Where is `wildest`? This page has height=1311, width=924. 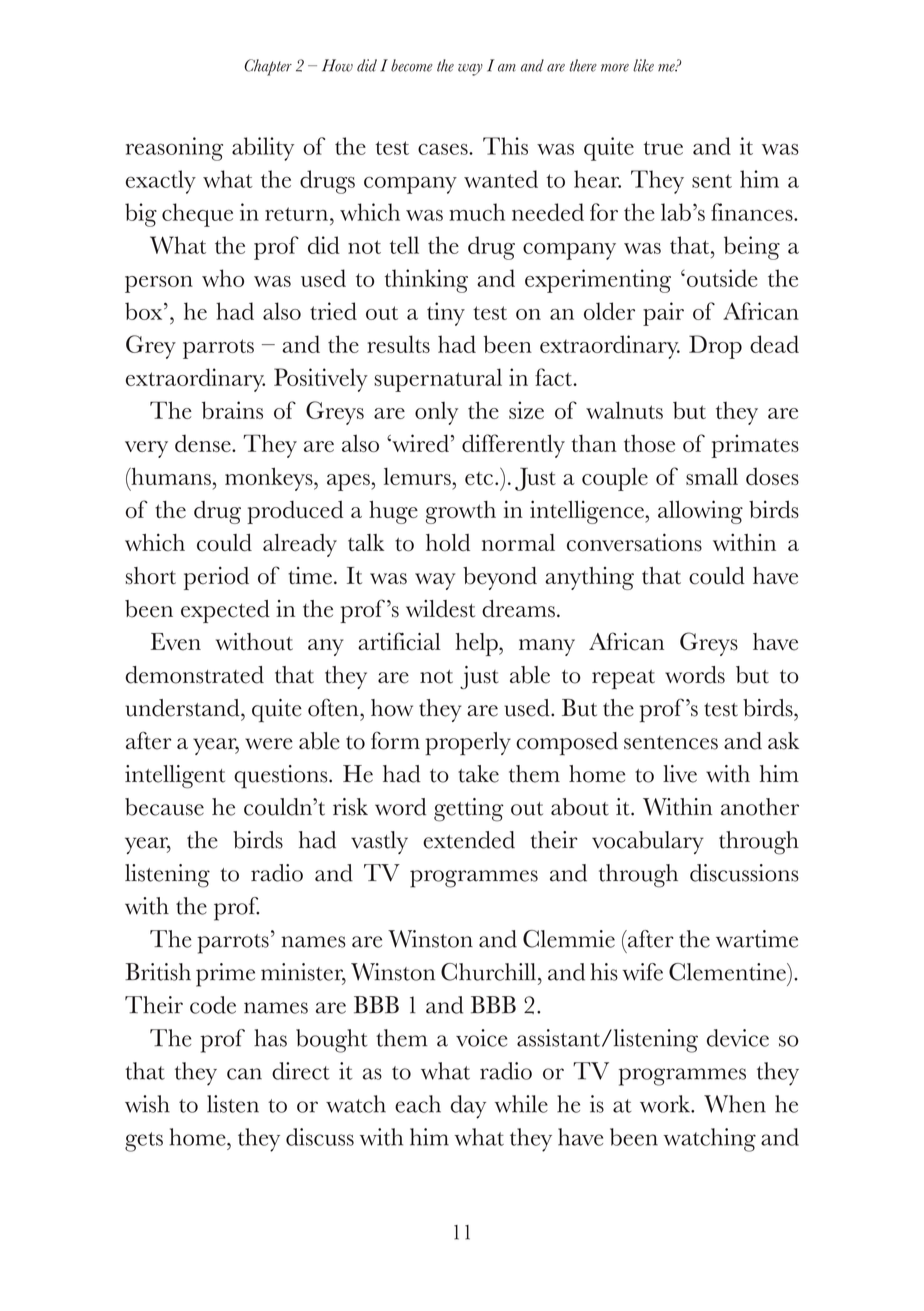 wildest is located at coordinates (440, 609).
